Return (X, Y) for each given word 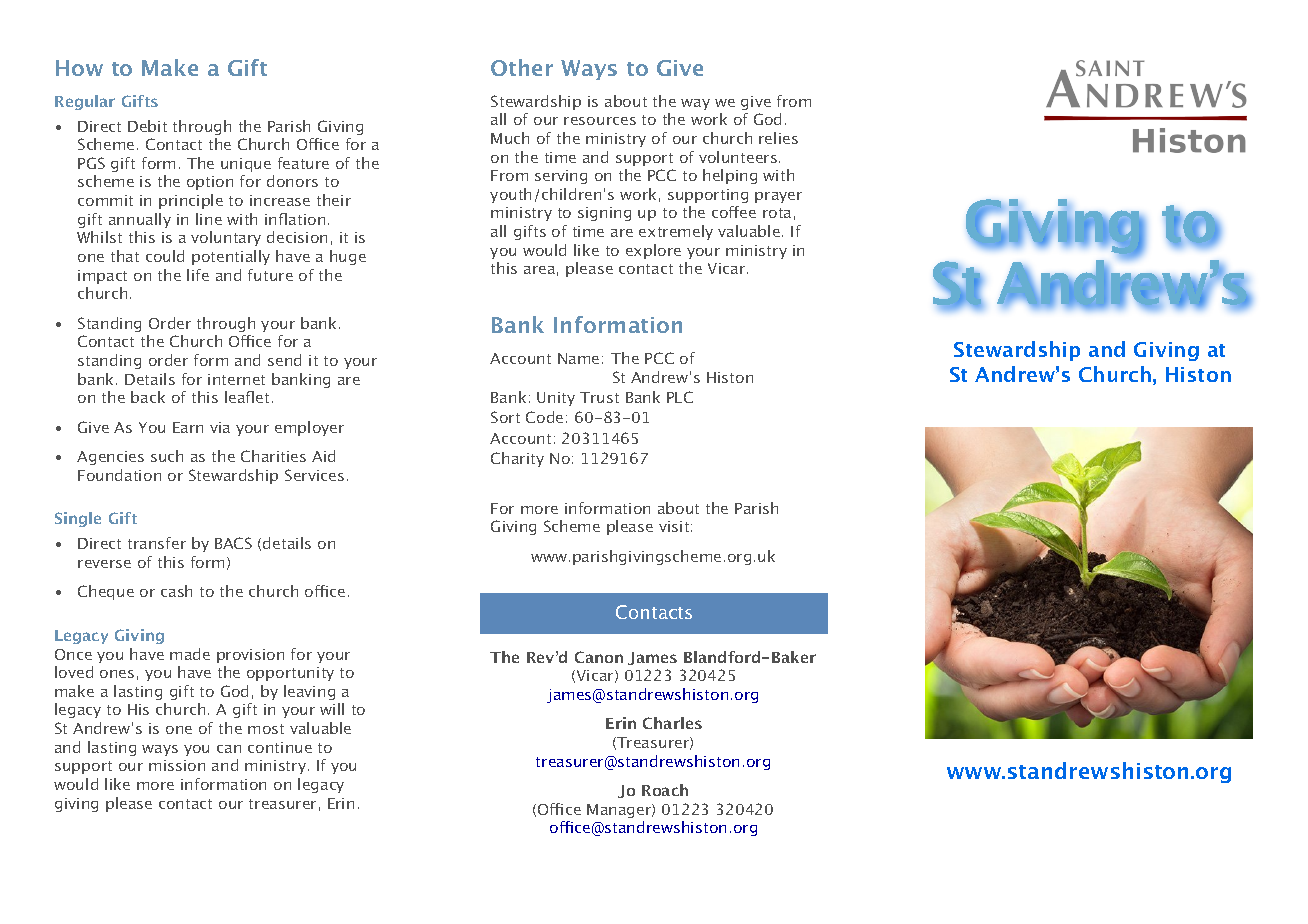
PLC (680, 397)
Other (522, 67)
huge (348, 257)
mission (177, 765)
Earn (188, 427)
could (165, 256)
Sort (505, 417)
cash (176, 591)
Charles (672, 723)
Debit (147, 126)
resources (600, 121)
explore (653, 251)
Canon (599, 657)
